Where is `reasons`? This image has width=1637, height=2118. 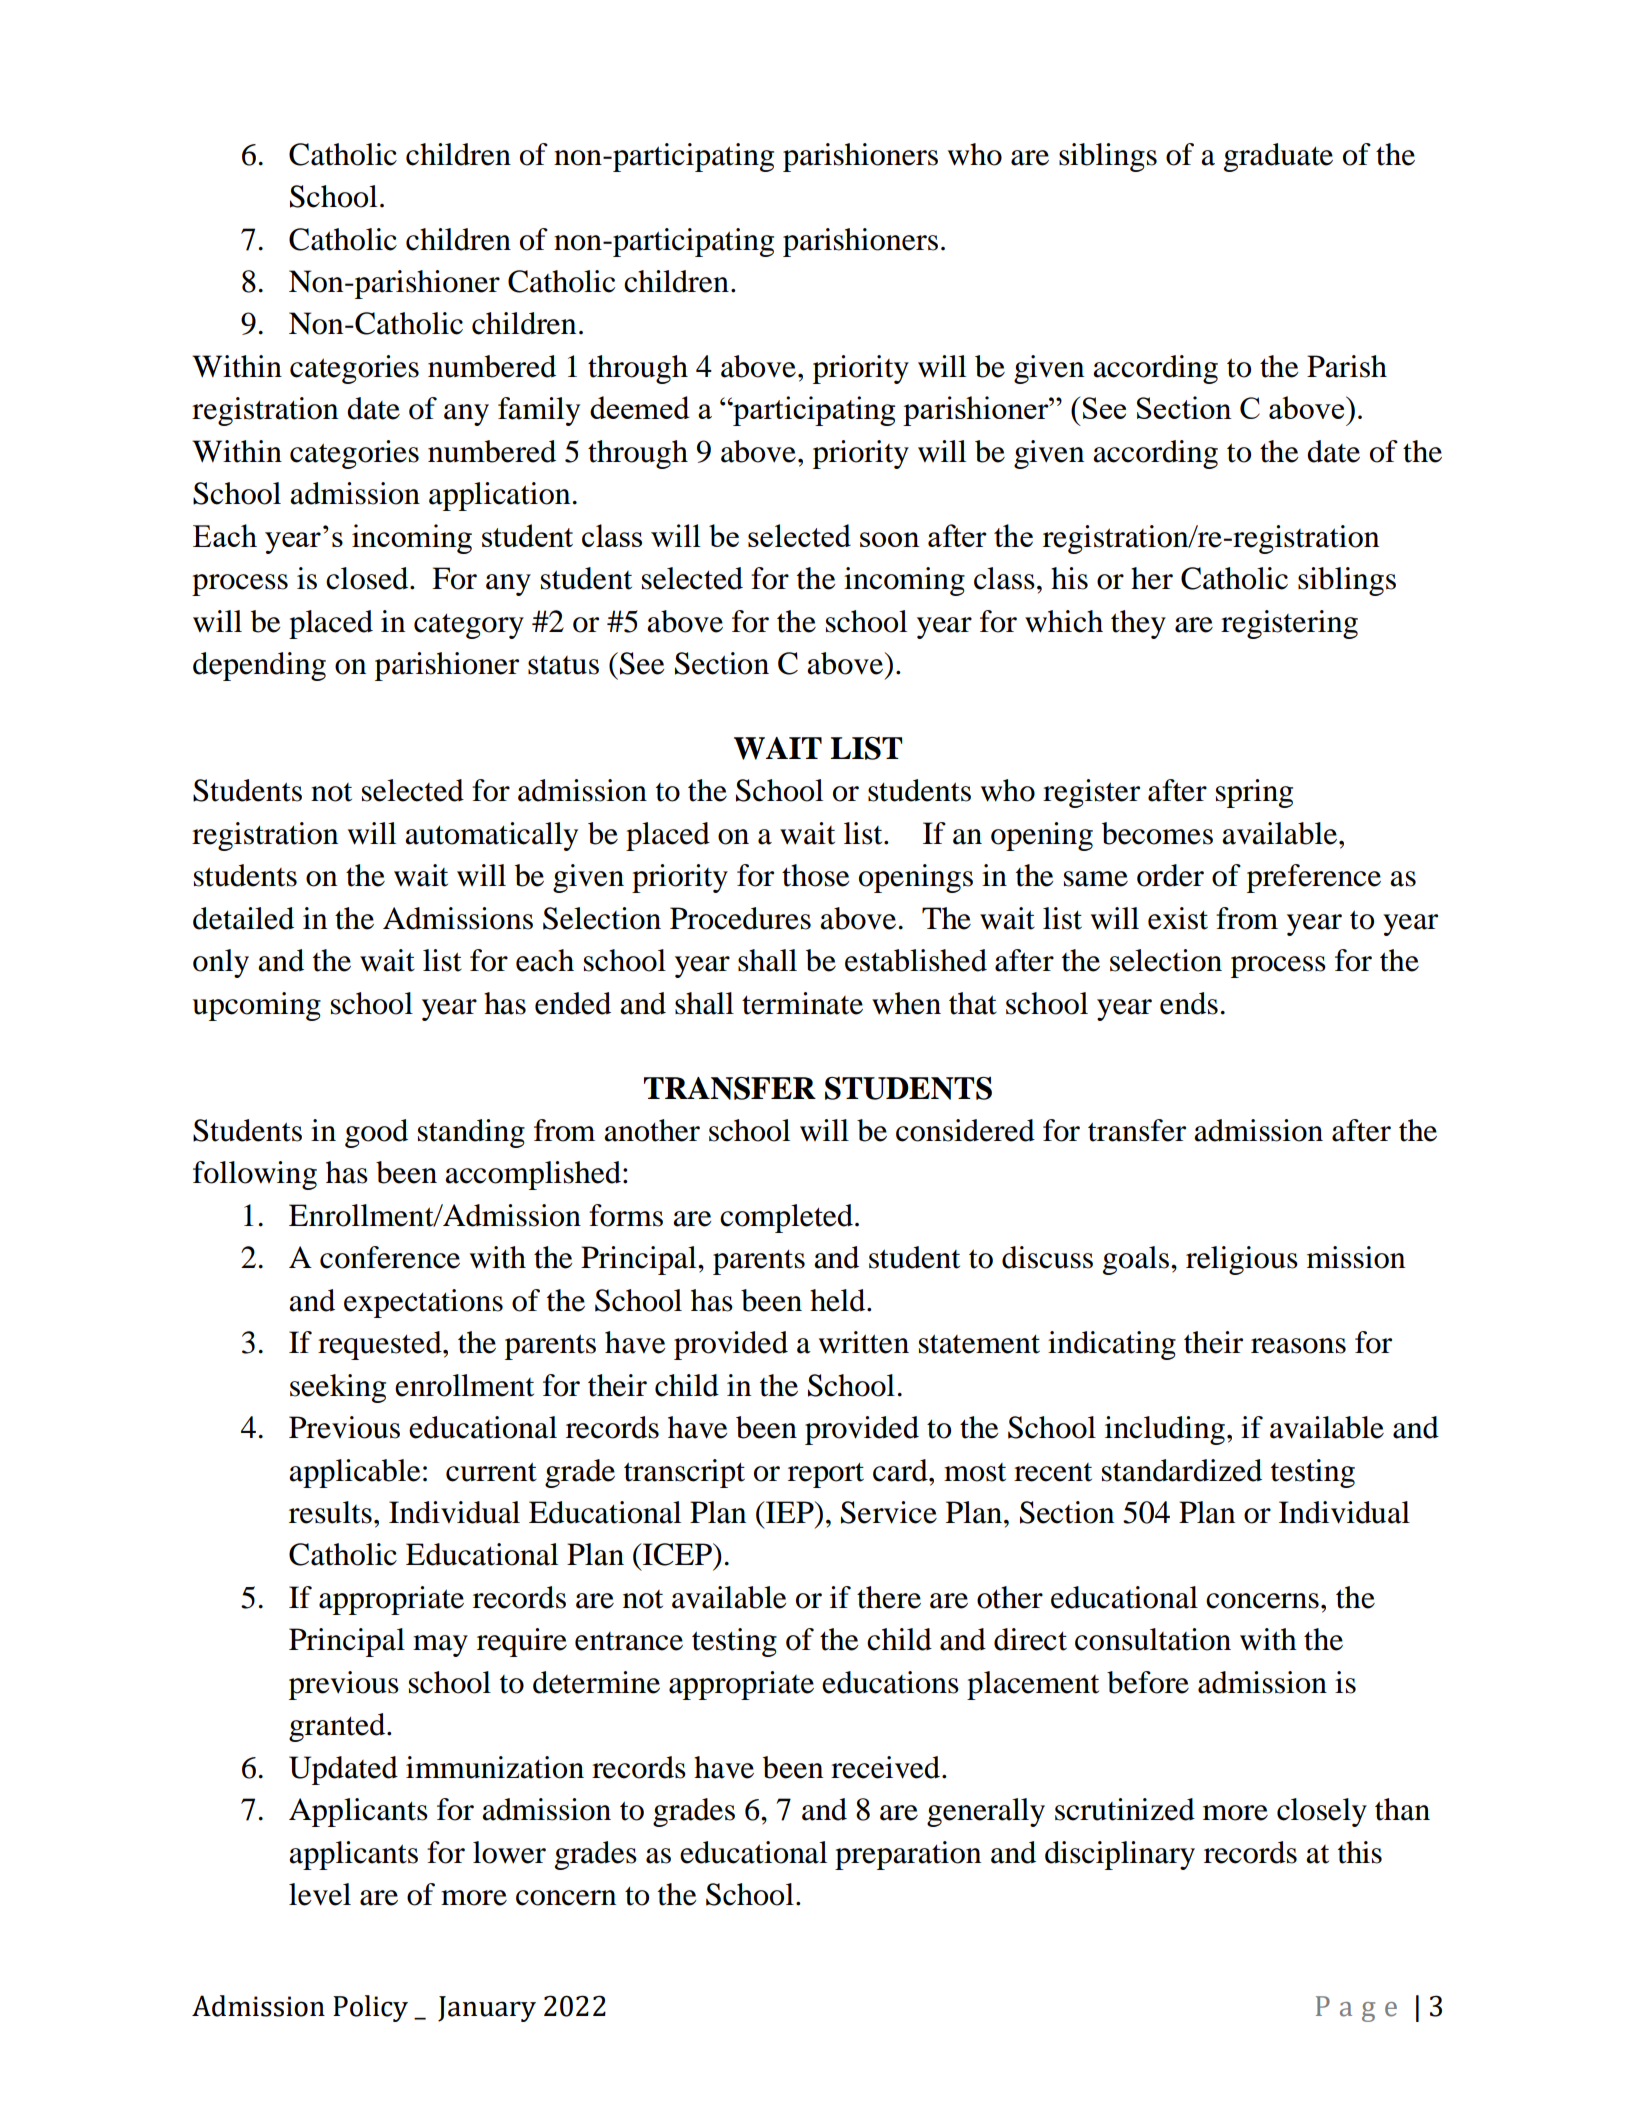 reasons is located at coordinates (1298, 1346).
